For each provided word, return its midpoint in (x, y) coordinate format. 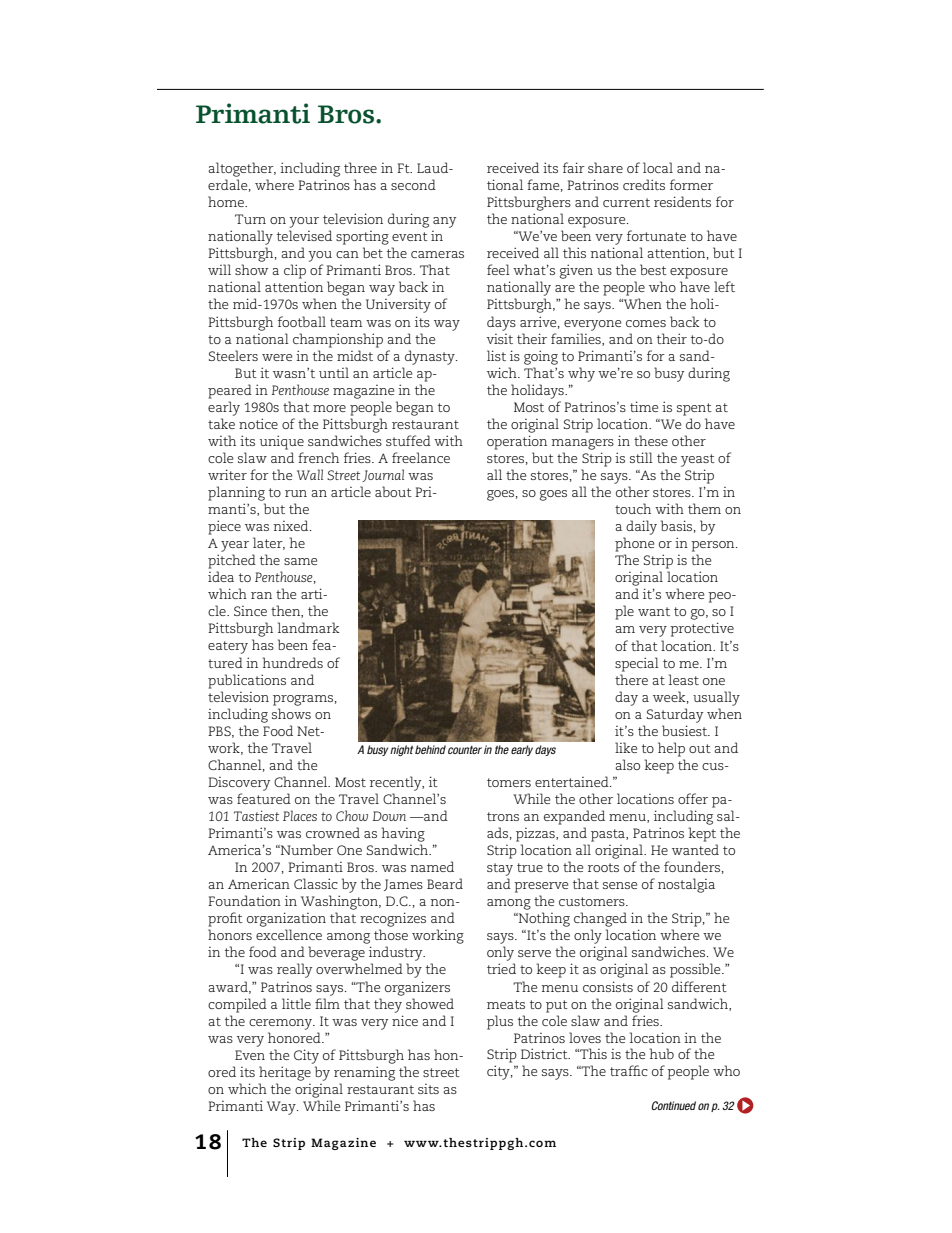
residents (682, 201)
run (296, 493)
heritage (285, 1073)
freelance (421, 457)
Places (300, 815)
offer (693, 798)
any (444, 222)
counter (465, 750)
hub (661, 1053)
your (304, 222)
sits (428, 1089)
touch (633, 508)
